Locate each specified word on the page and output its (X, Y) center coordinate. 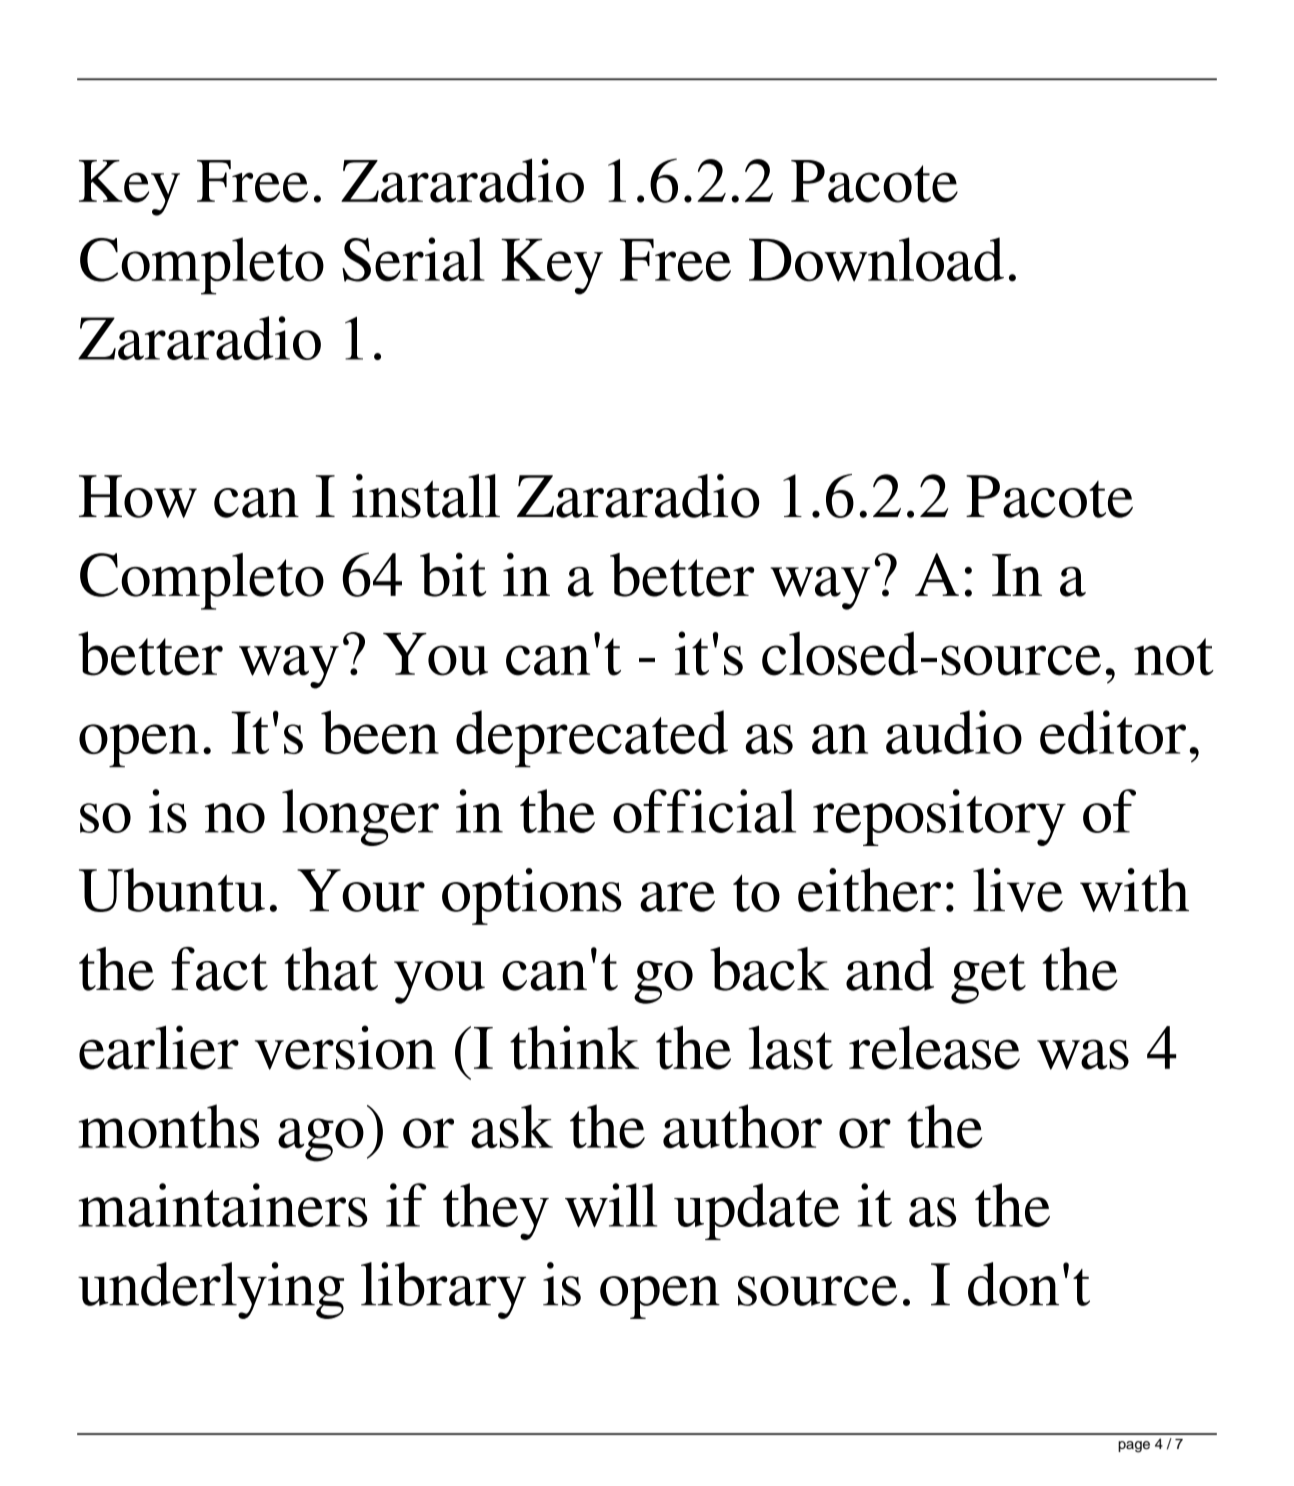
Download (876, 259)
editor (1113, 732)
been (380, 732)
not (1174, 657)
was (1083, 1054)
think (574, 1047)
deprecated (592, 738)
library (443, 1290)
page (1134, 1447)
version (345, 1047)
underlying (211, 1290)
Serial (413, 259)
